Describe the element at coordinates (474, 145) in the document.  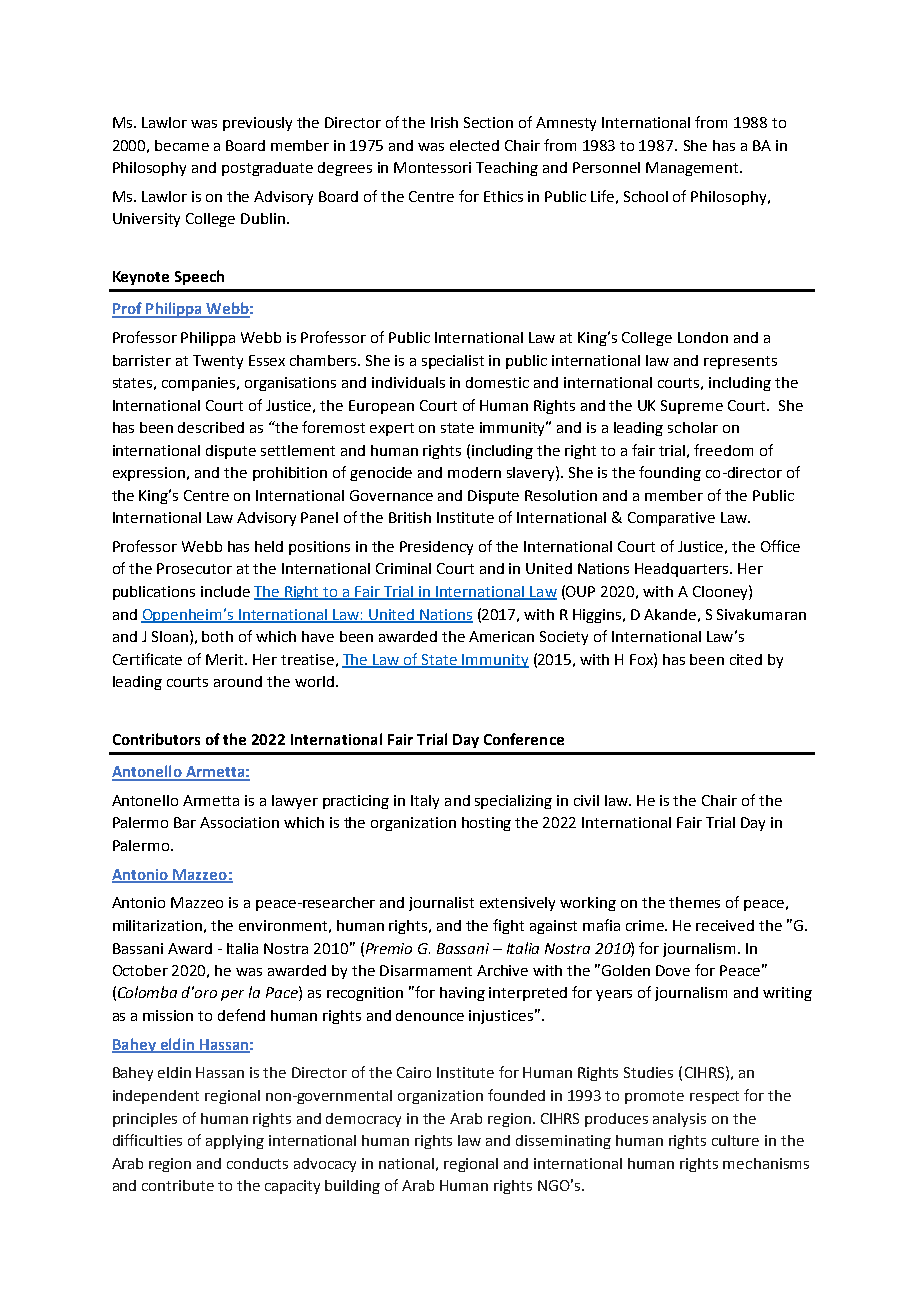
I see `elected` at that location.
